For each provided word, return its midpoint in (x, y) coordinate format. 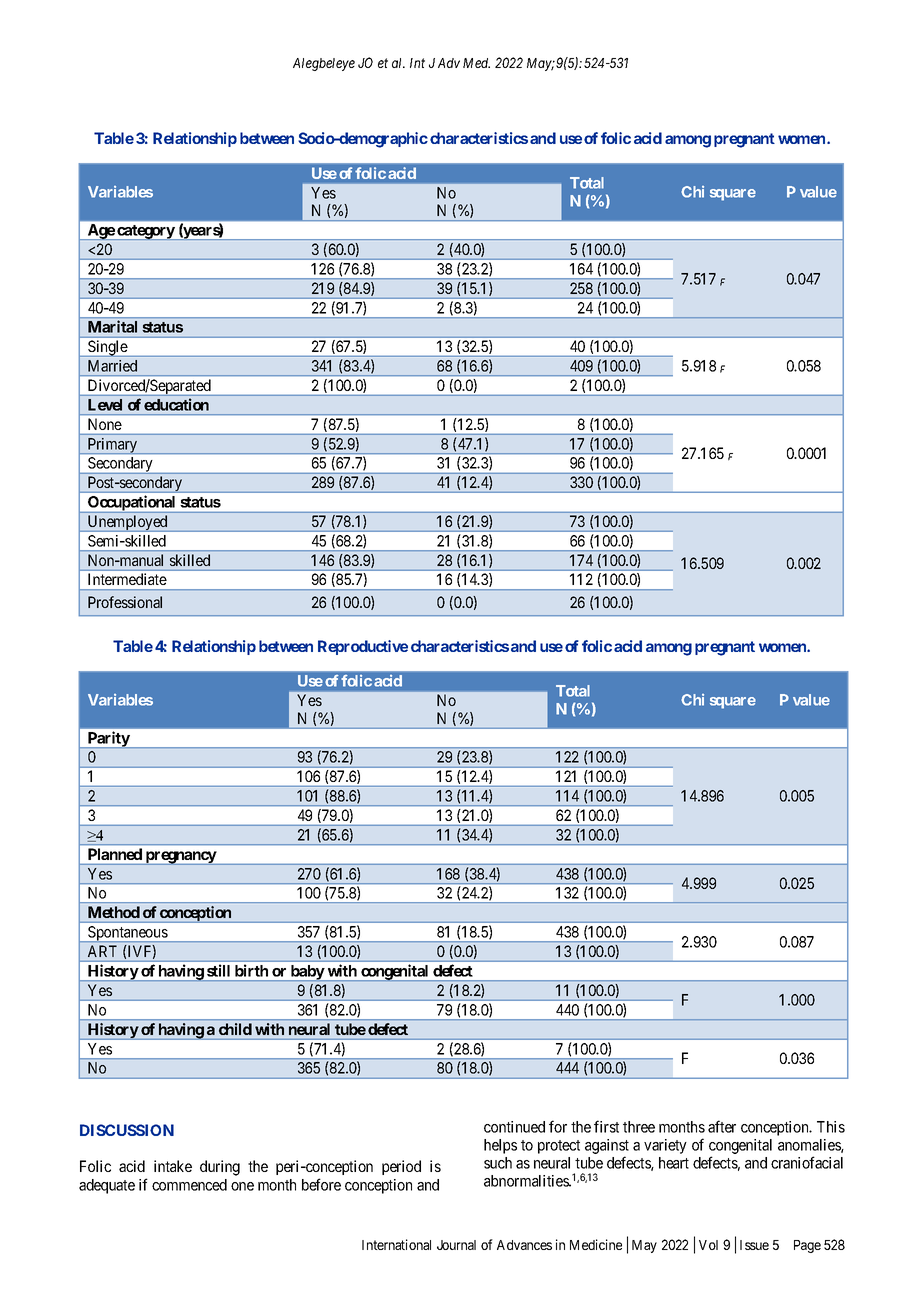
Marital (112, 327)
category (145, 232)
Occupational (132, 504)
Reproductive (363, 647)
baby (307, 973)
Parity (108, 739)
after (722, 1126)
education (176, 404)
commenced (189, 1185)
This (831, 1127)
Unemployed (127, 523)
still (218, 970)
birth (251, 970)
